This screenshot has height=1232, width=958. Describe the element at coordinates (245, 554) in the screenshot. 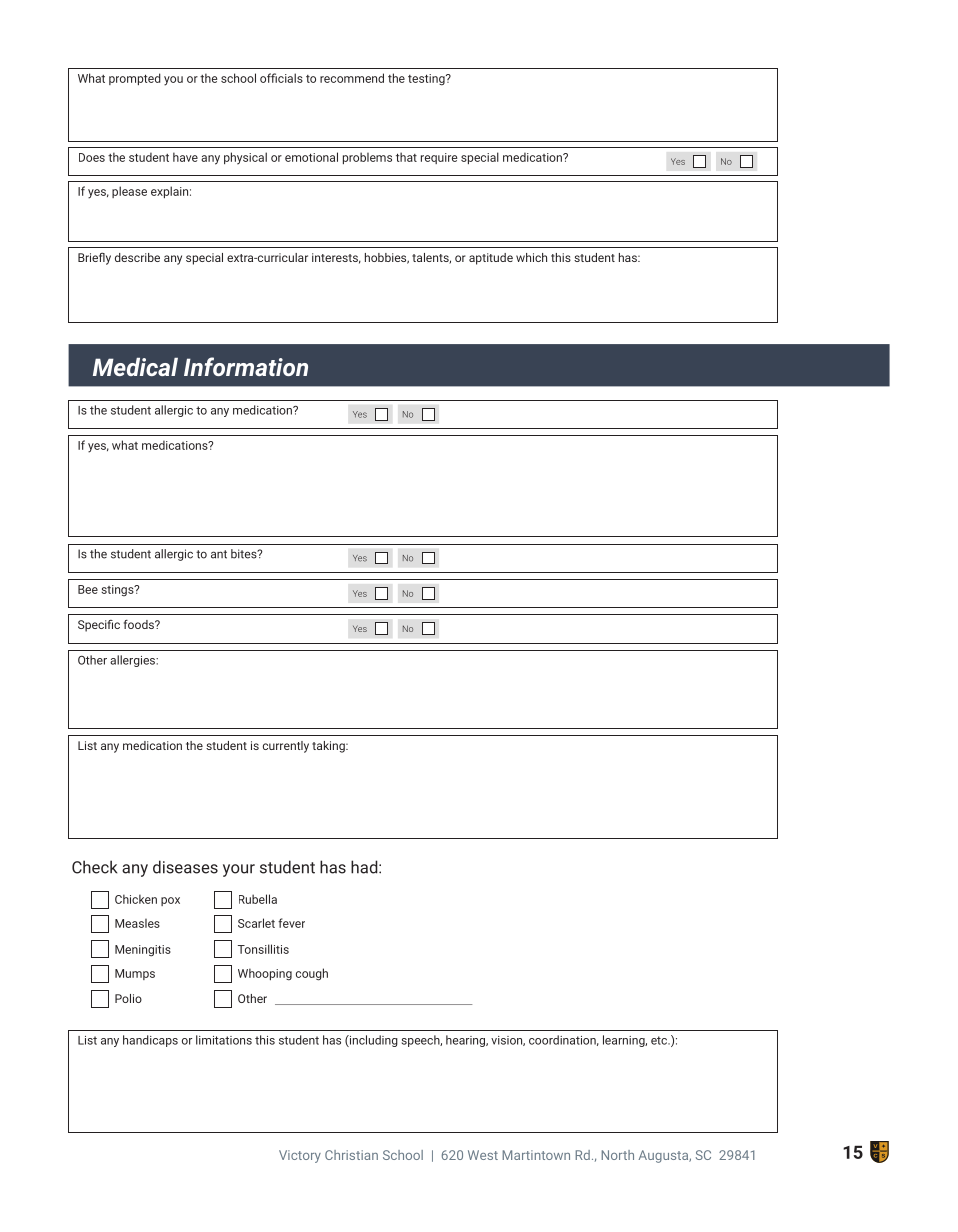

I see `bites` at that location.
